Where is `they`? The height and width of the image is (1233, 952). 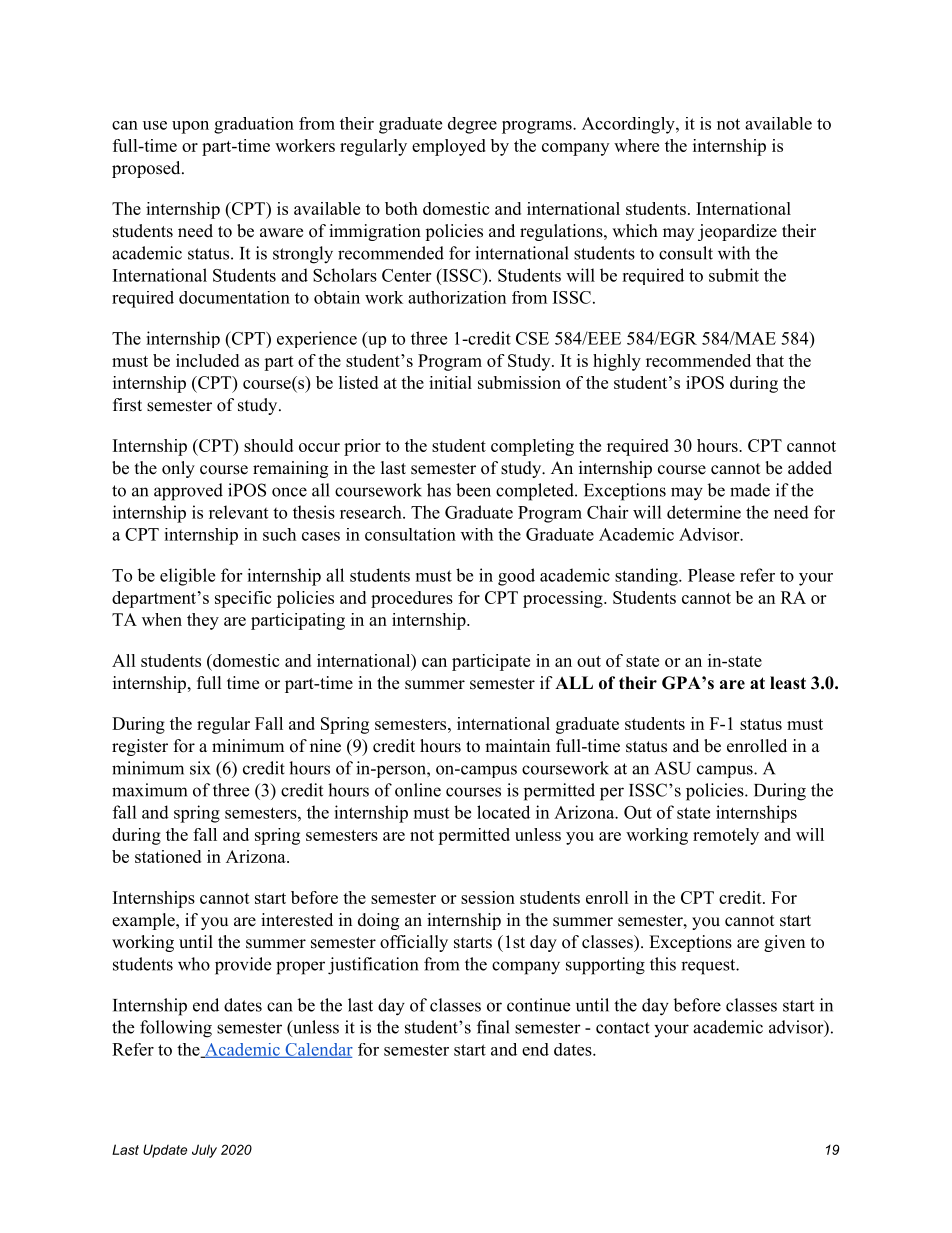 they is located at coordinates (203, 621).
